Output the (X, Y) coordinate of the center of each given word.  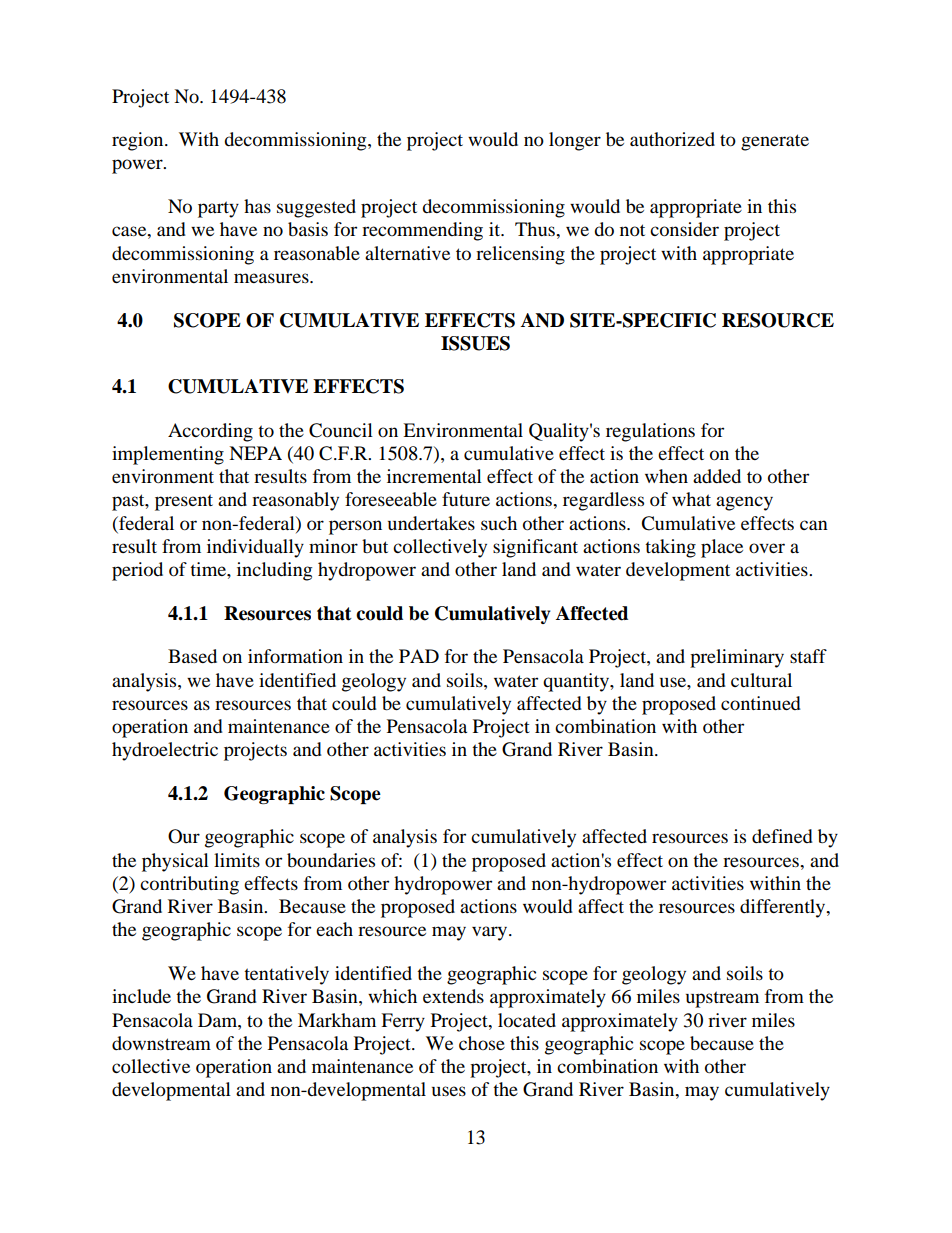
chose (482, 1043)
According (210, 432)
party (218, 209)
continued (761, 703)
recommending (422, 231)
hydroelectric (165, 751)
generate (775, 142)
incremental (434, 476)
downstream (161, 1043)
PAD (419, 656)
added (717, 476)
